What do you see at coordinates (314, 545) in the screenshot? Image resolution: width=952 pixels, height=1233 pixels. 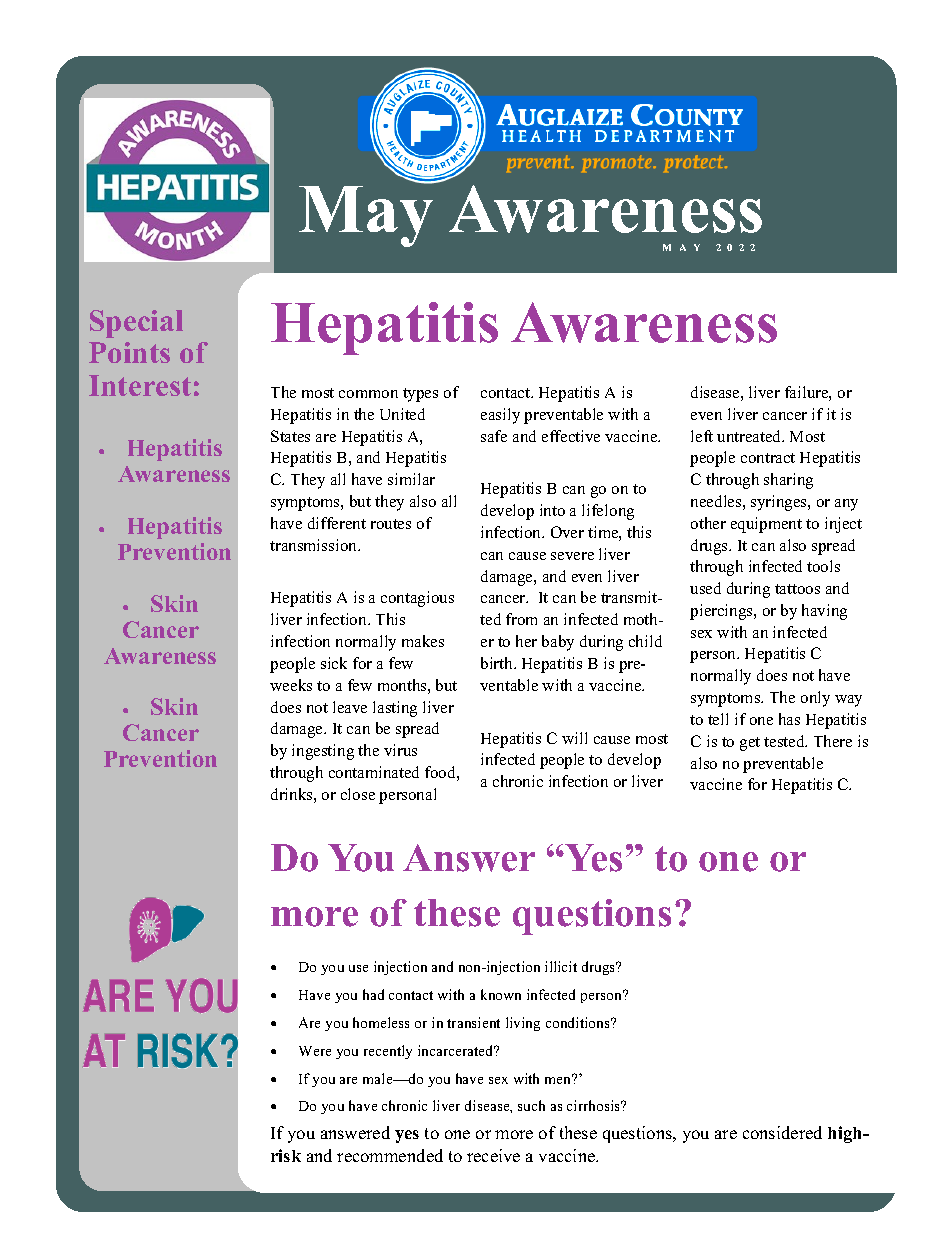 I see `transmission` at bounding box center [314, 545].
